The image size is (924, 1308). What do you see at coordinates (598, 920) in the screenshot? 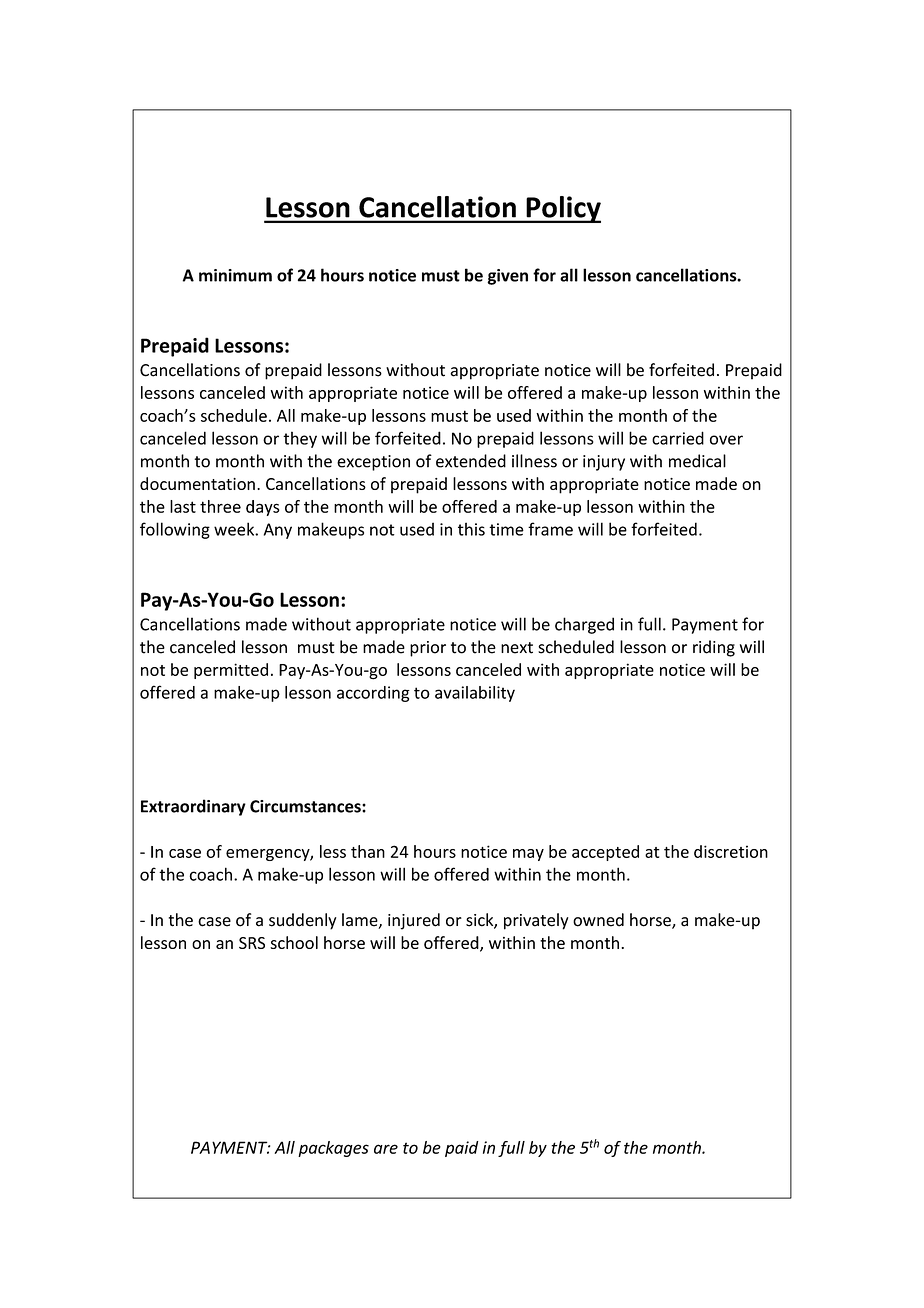
I see `owned` at bounding box center [598, 920].
